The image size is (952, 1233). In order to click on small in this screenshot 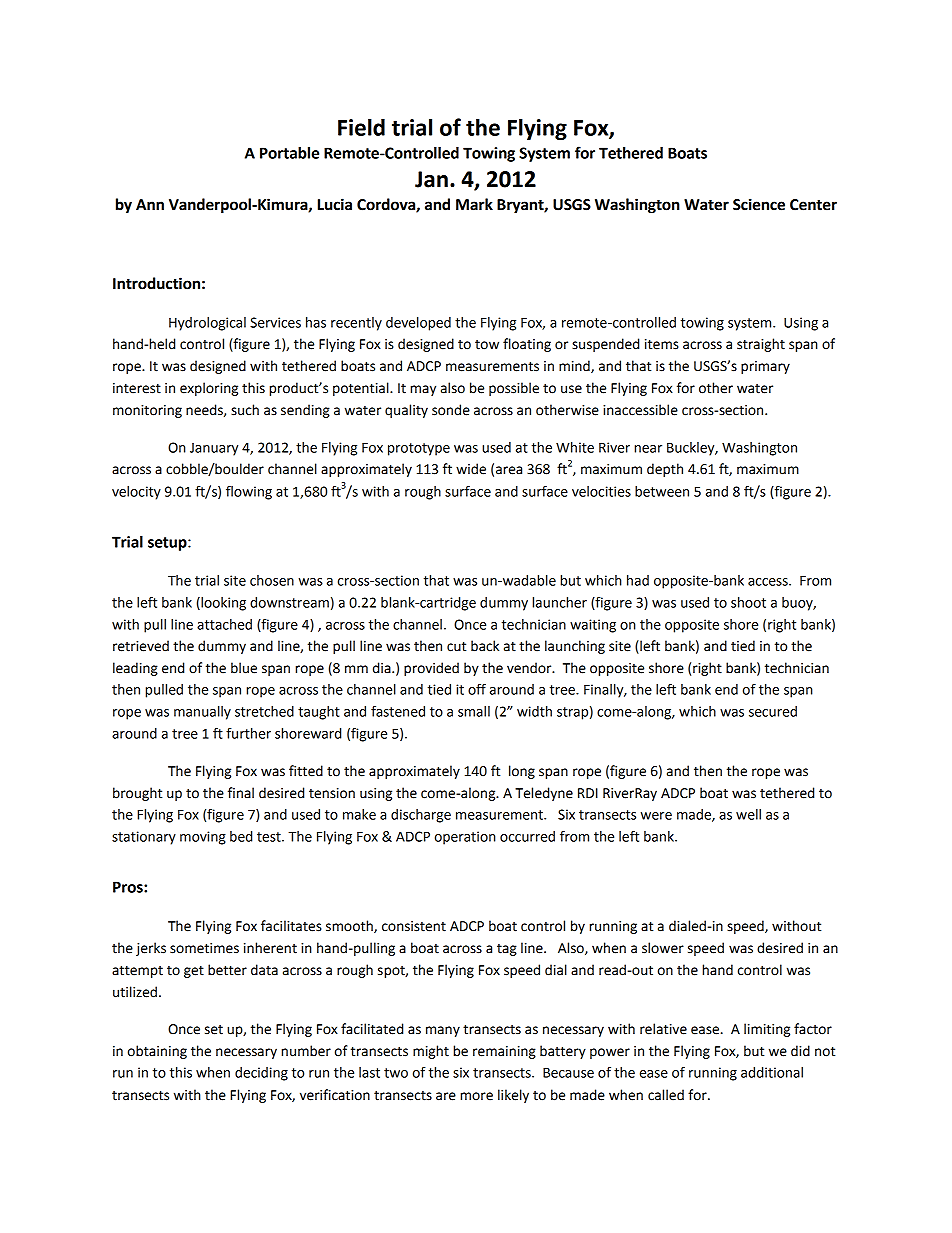, I will do `click(474, 711)`.
